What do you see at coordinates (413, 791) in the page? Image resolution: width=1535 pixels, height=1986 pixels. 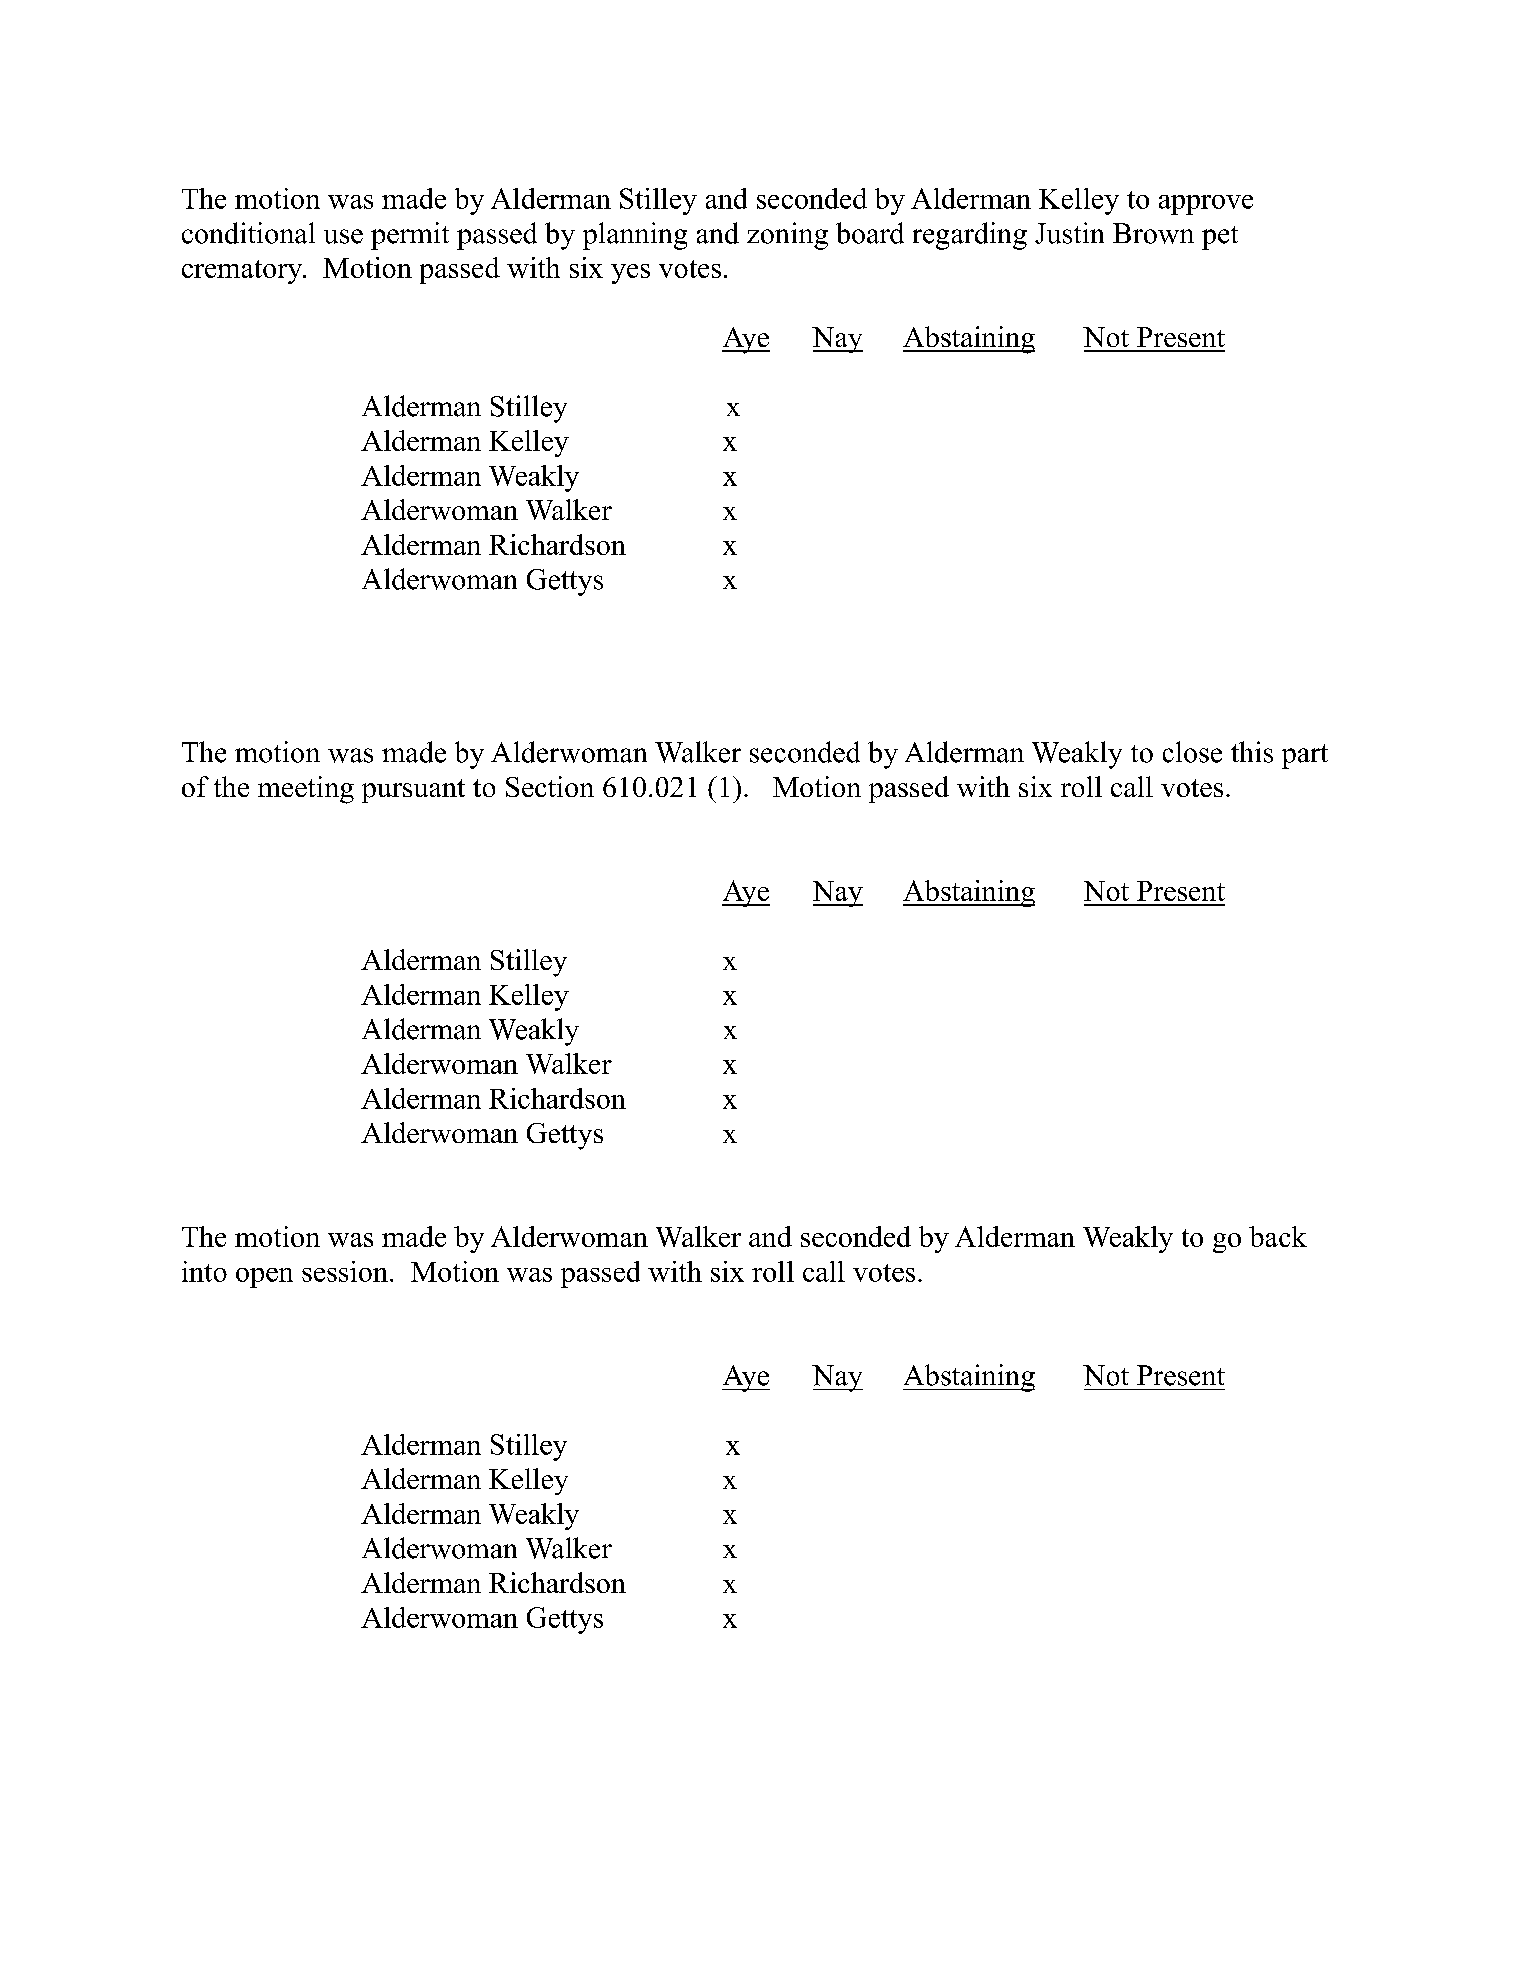 I see `pursuant` at bounding box center [413, 791].
